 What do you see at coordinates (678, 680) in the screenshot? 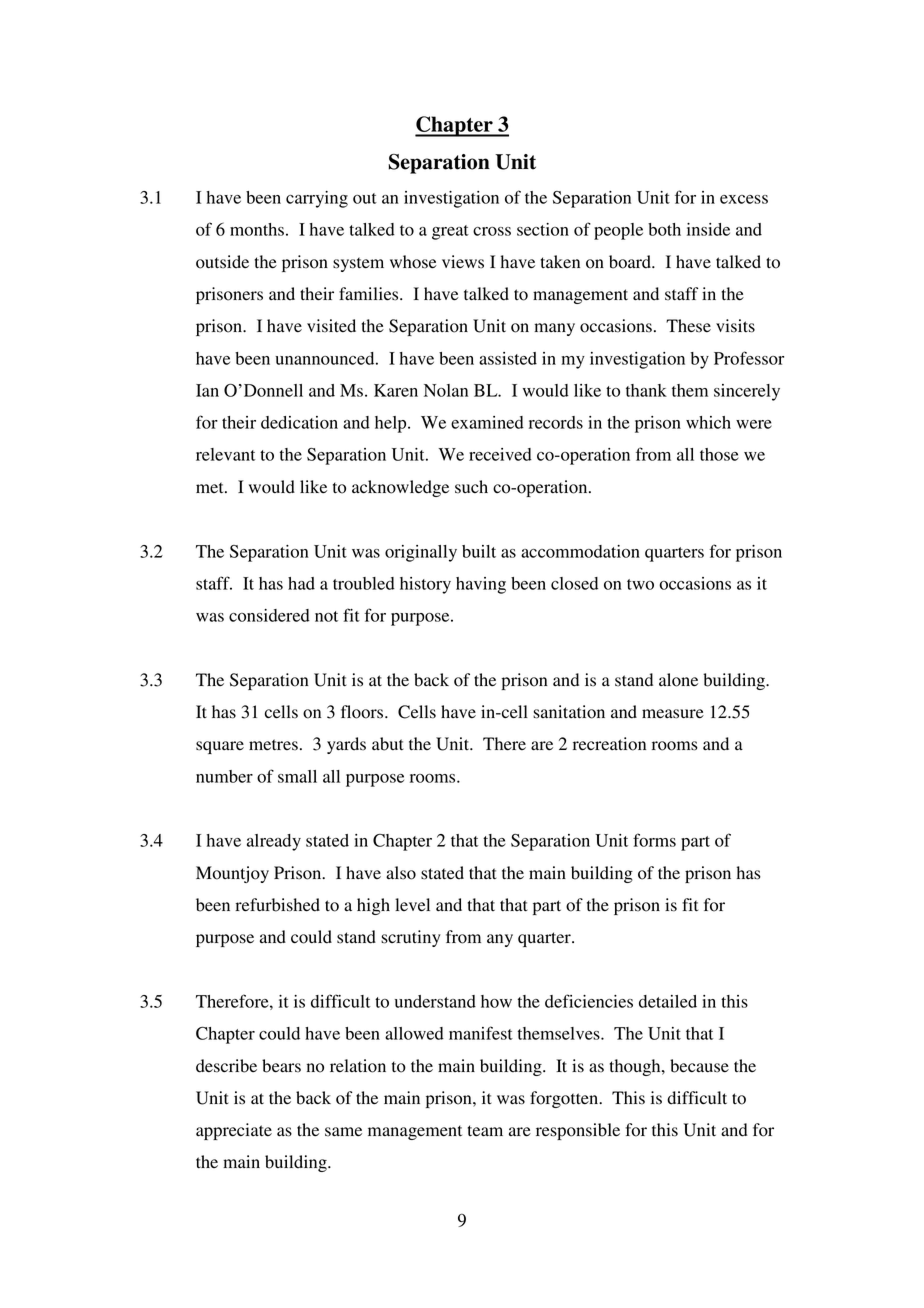
I see `alone` at bounding box center [678, 680].
